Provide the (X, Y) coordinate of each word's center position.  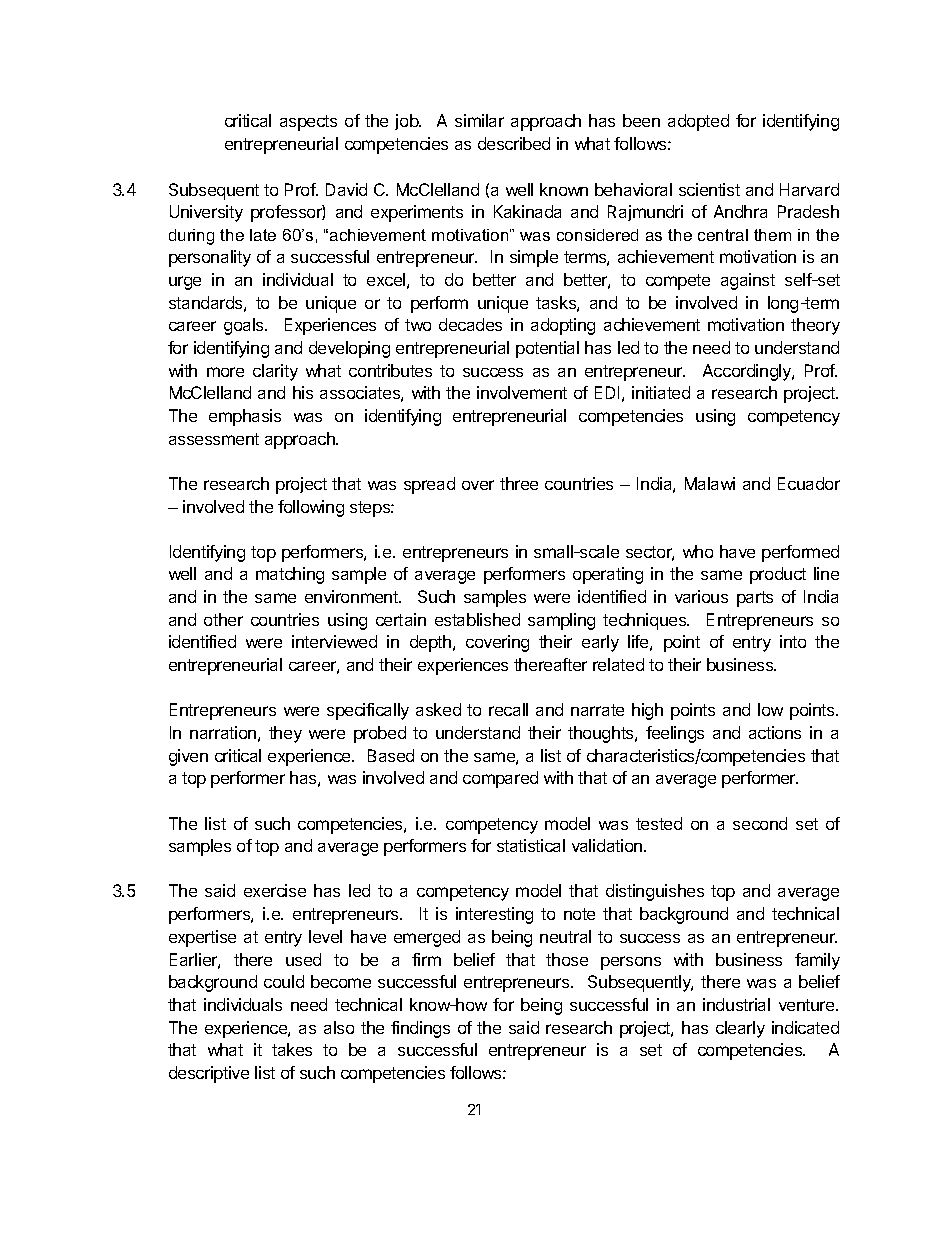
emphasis (245, 417)
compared (500, 779)
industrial (736, 1004)
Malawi (710, 483)
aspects (308, 123)
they (285, 734)
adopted (698, 122)
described (514, 143)
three (519, 483)
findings (420, 1029)
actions (775, 732)
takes (292, 1049)
